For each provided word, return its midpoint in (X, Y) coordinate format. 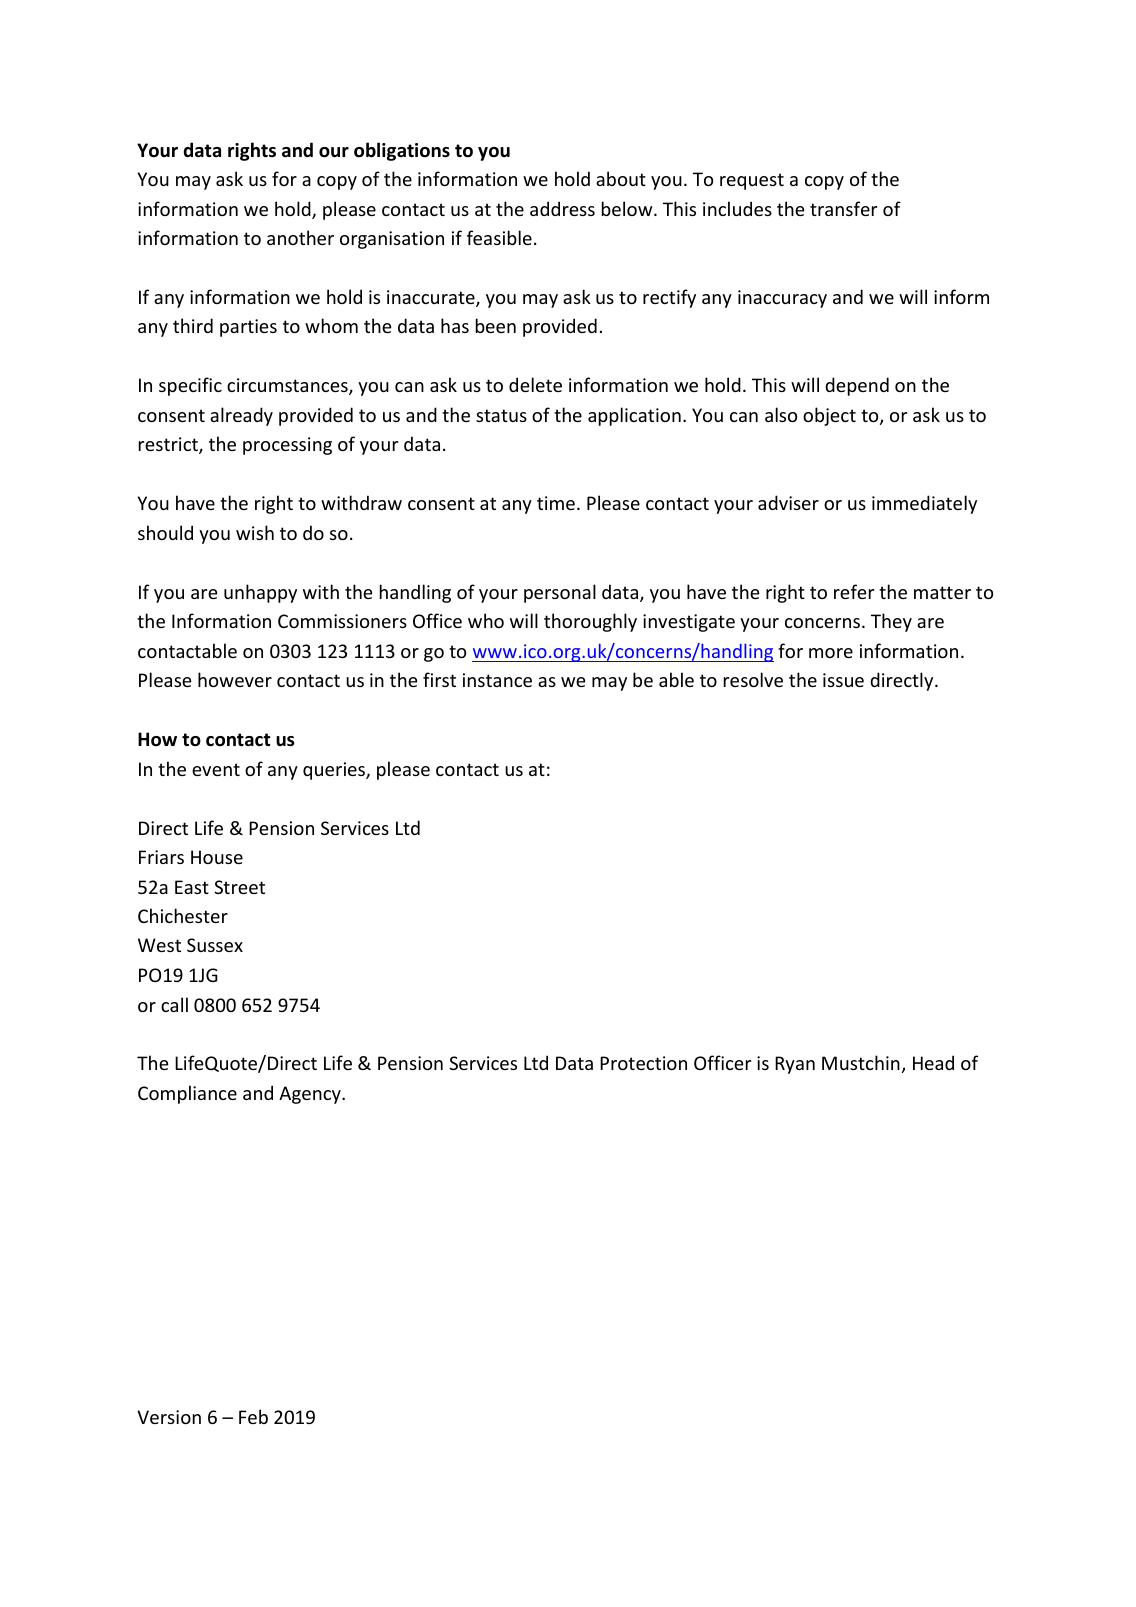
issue (843, 680)
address (562, 208)
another (300, 237)
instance (497, 680)
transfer (843, 208)
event (216, 769)
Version (169, 1417)
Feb (253, 1416)
